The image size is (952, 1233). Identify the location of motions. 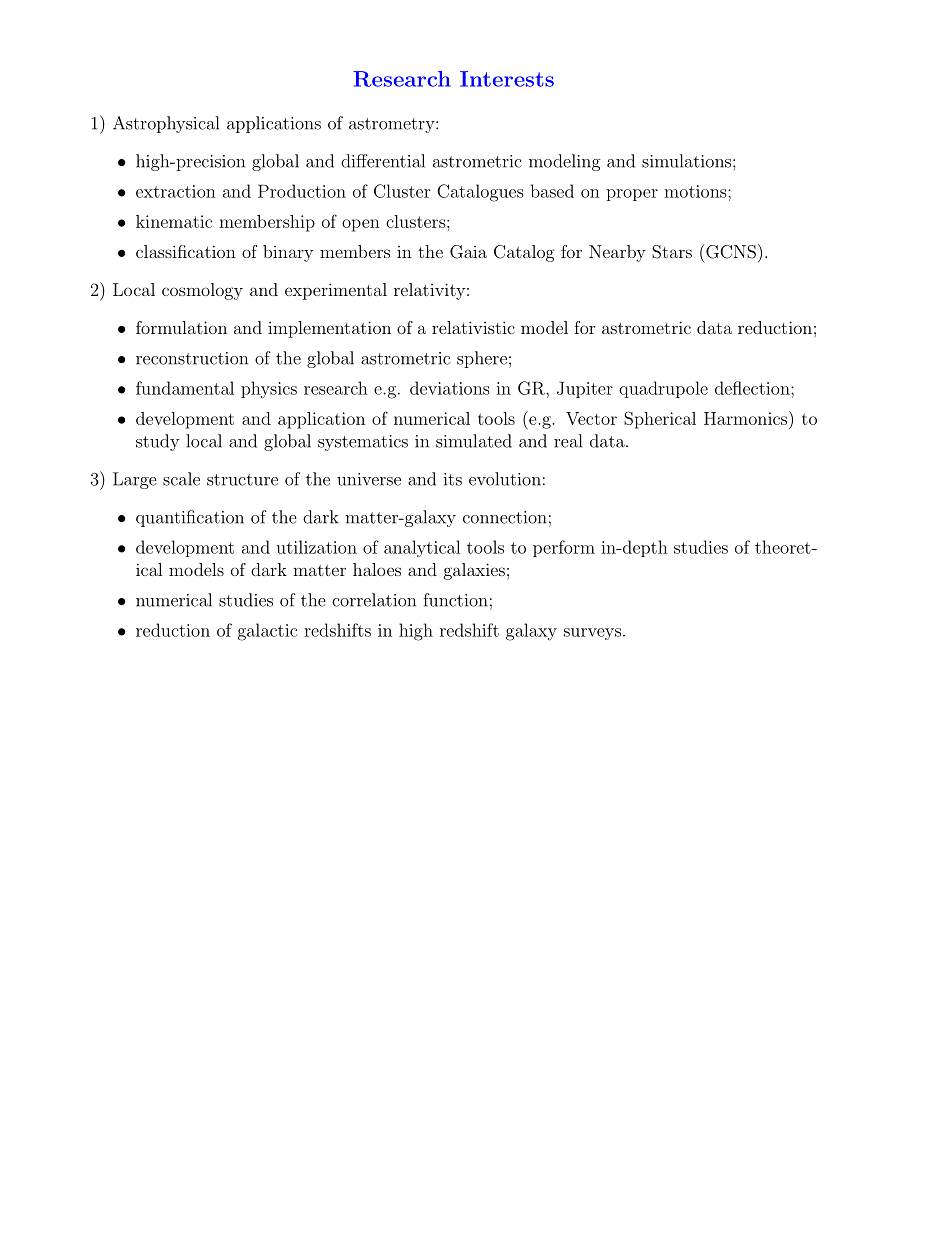
(695, 191).
